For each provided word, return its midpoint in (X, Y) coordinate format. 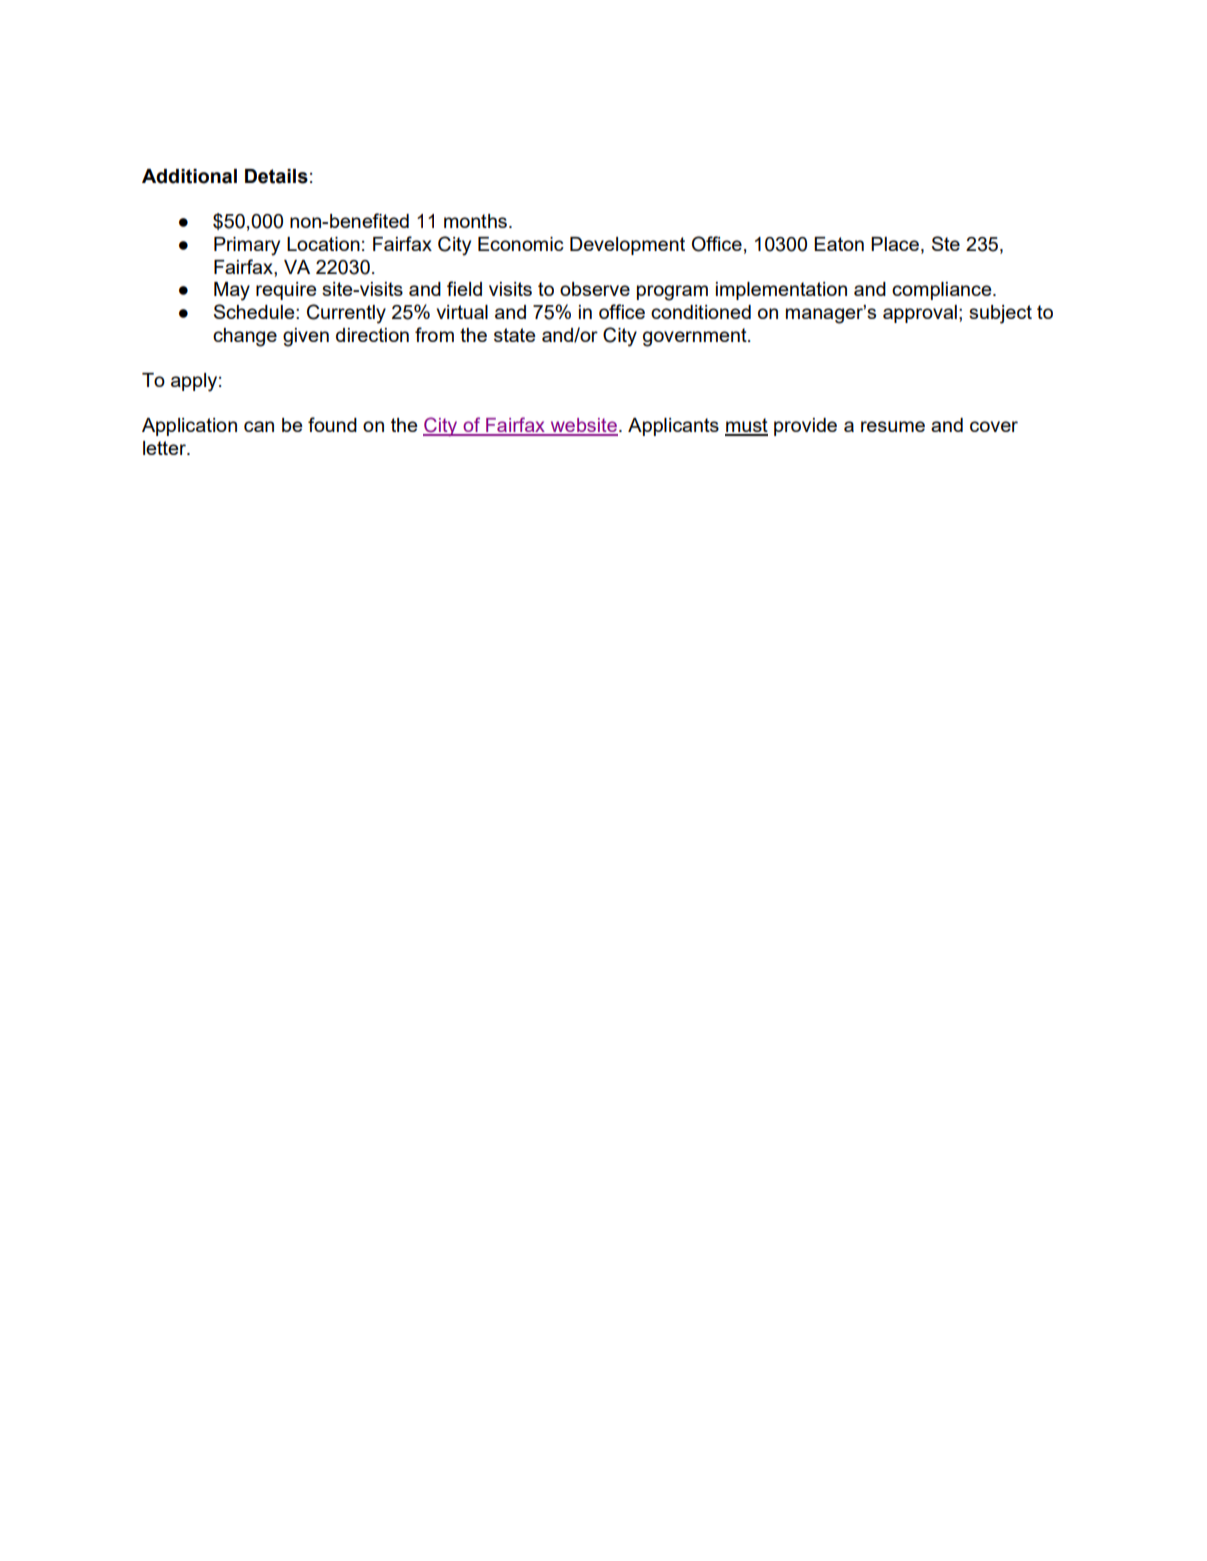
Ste (946, 243)
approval (920, 314)
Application (189, 427)
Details (276, 176)
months (475, 221)
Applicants (673, 427)
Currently (346, 314)
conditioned (701, 312)
